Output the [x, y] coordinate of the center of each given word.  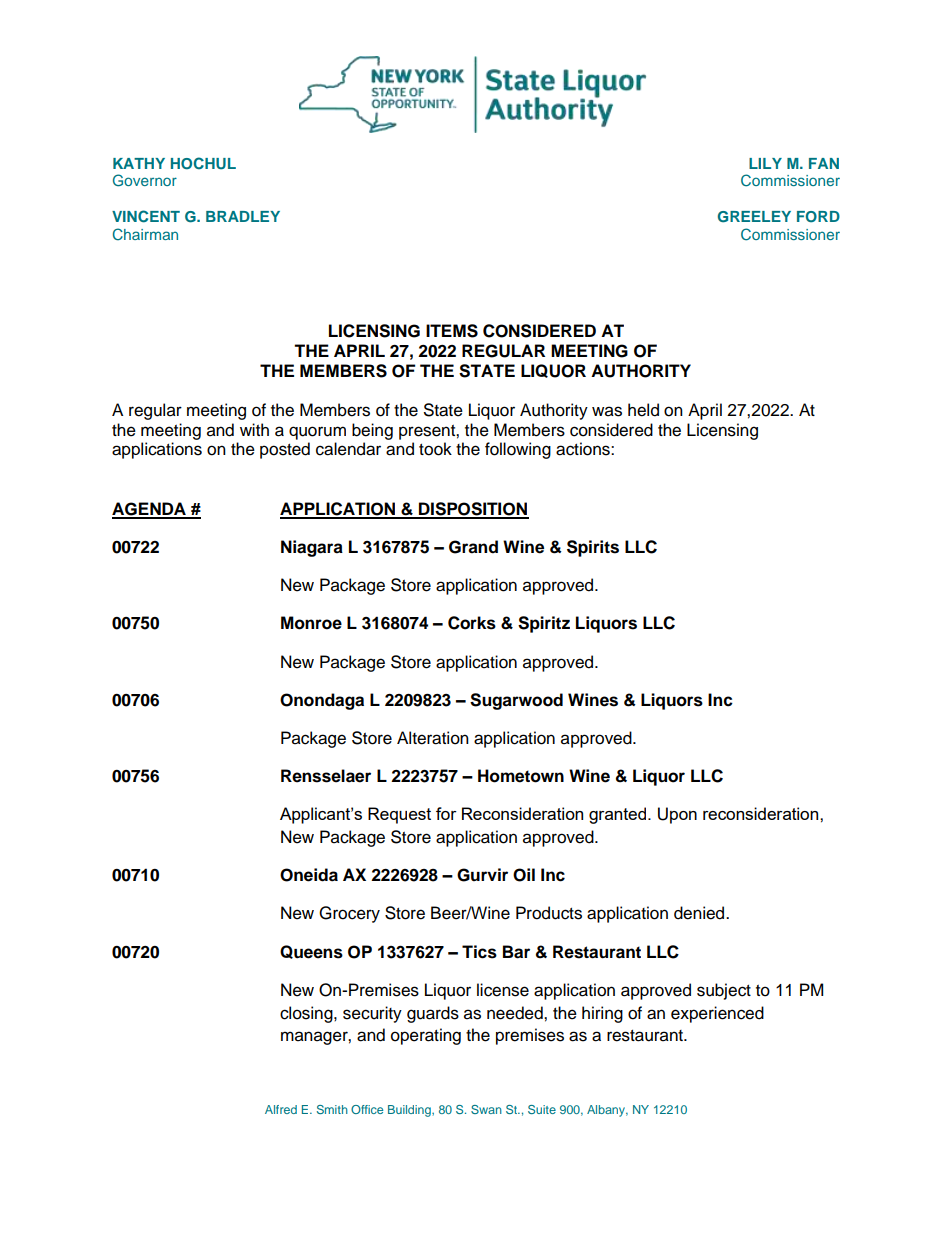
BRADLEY [243, 216]
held [643, 410]
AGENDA [150, 510]
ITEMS [452, 331]
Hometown [521, 776]
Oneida [309, 875]
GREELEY [754, 217]
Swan [486, 1109]
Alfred [281, 1109]
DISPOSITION [473, 510]
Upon [677, 815]
